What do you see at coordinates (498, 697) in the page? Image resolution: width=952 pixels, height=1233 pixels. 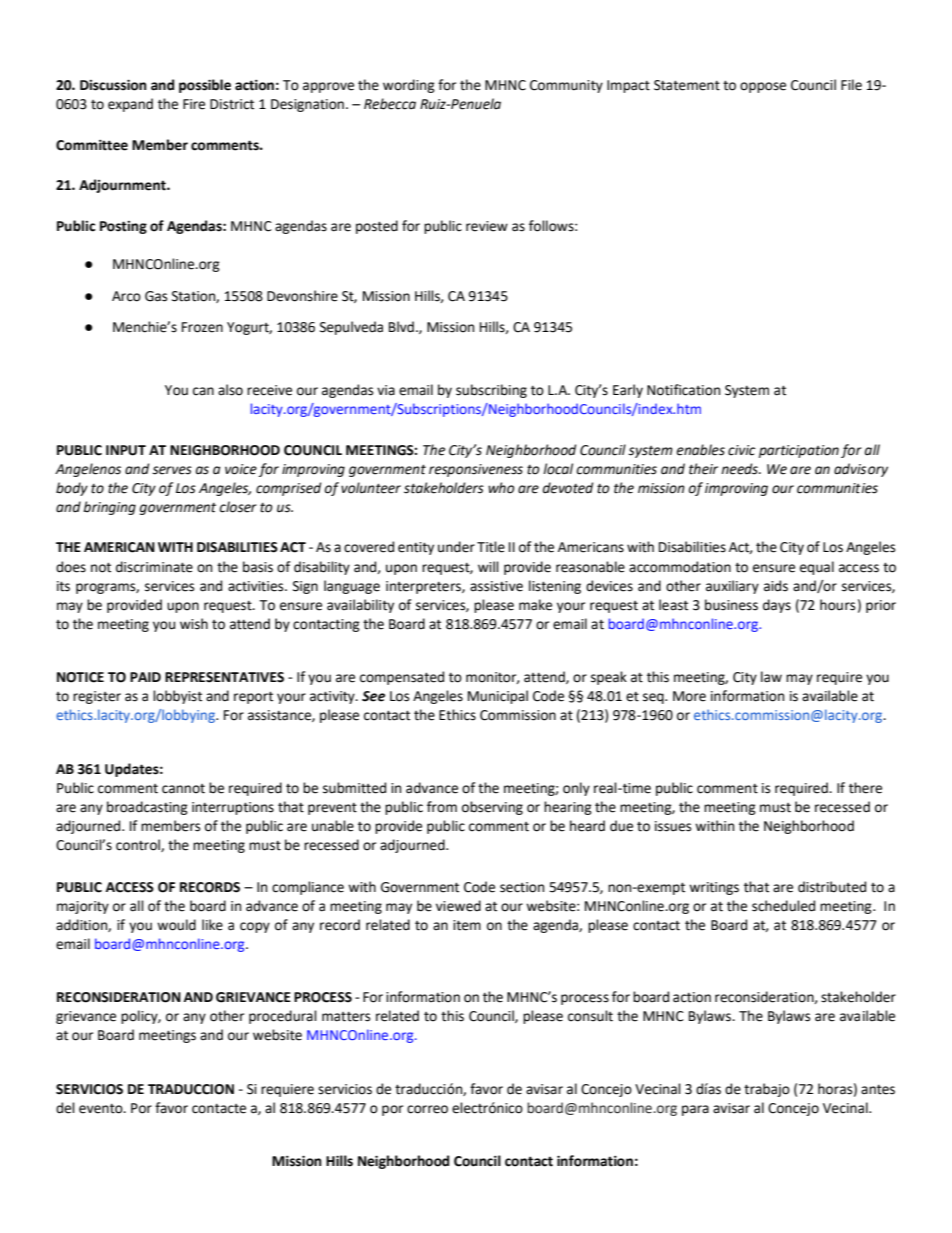 I see `Municipal` at bounding box center [498, 697].
